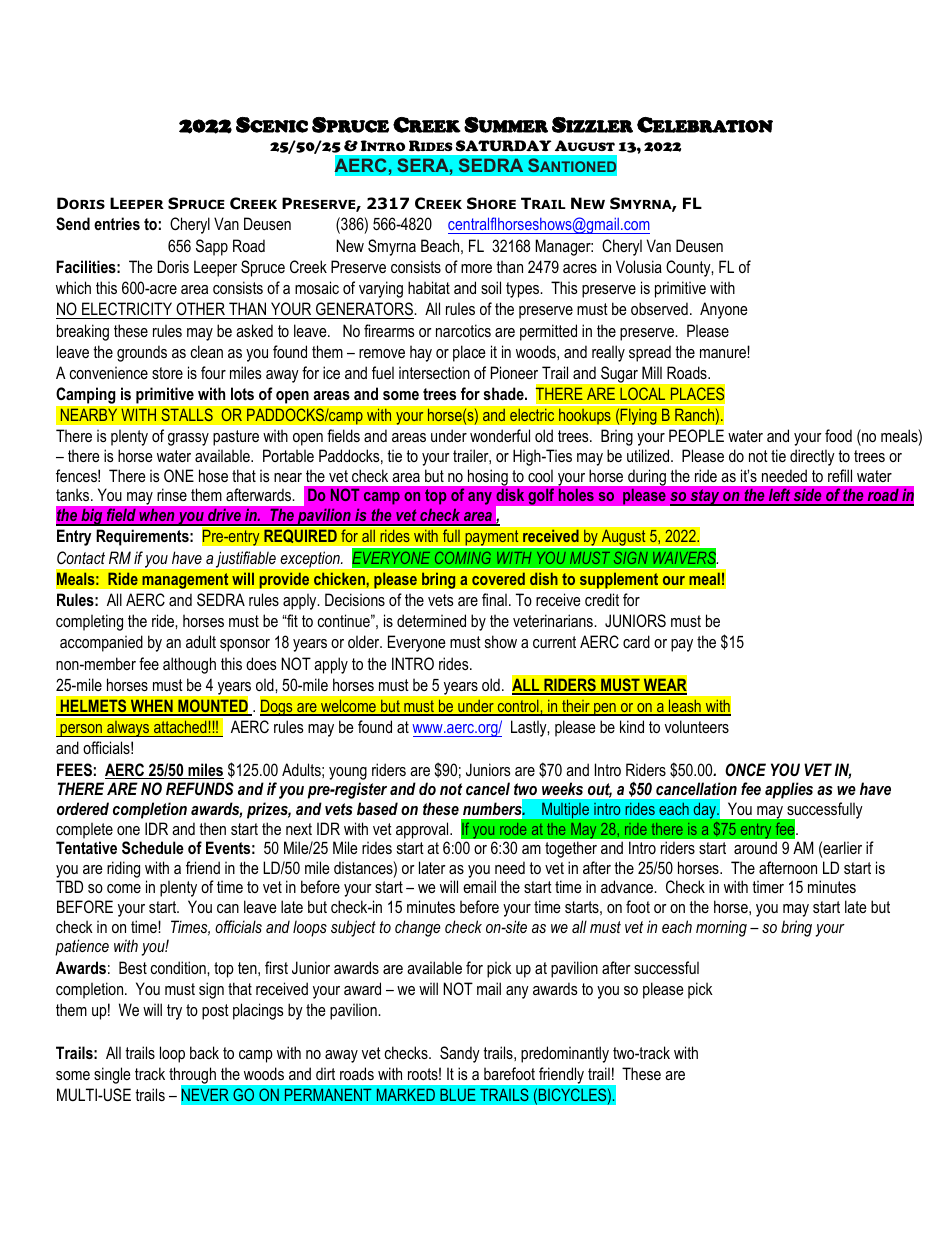  What do you see at coordinates (172, 494) in the screenshot?
I see `rinse` at bounding box center [172, 494].
